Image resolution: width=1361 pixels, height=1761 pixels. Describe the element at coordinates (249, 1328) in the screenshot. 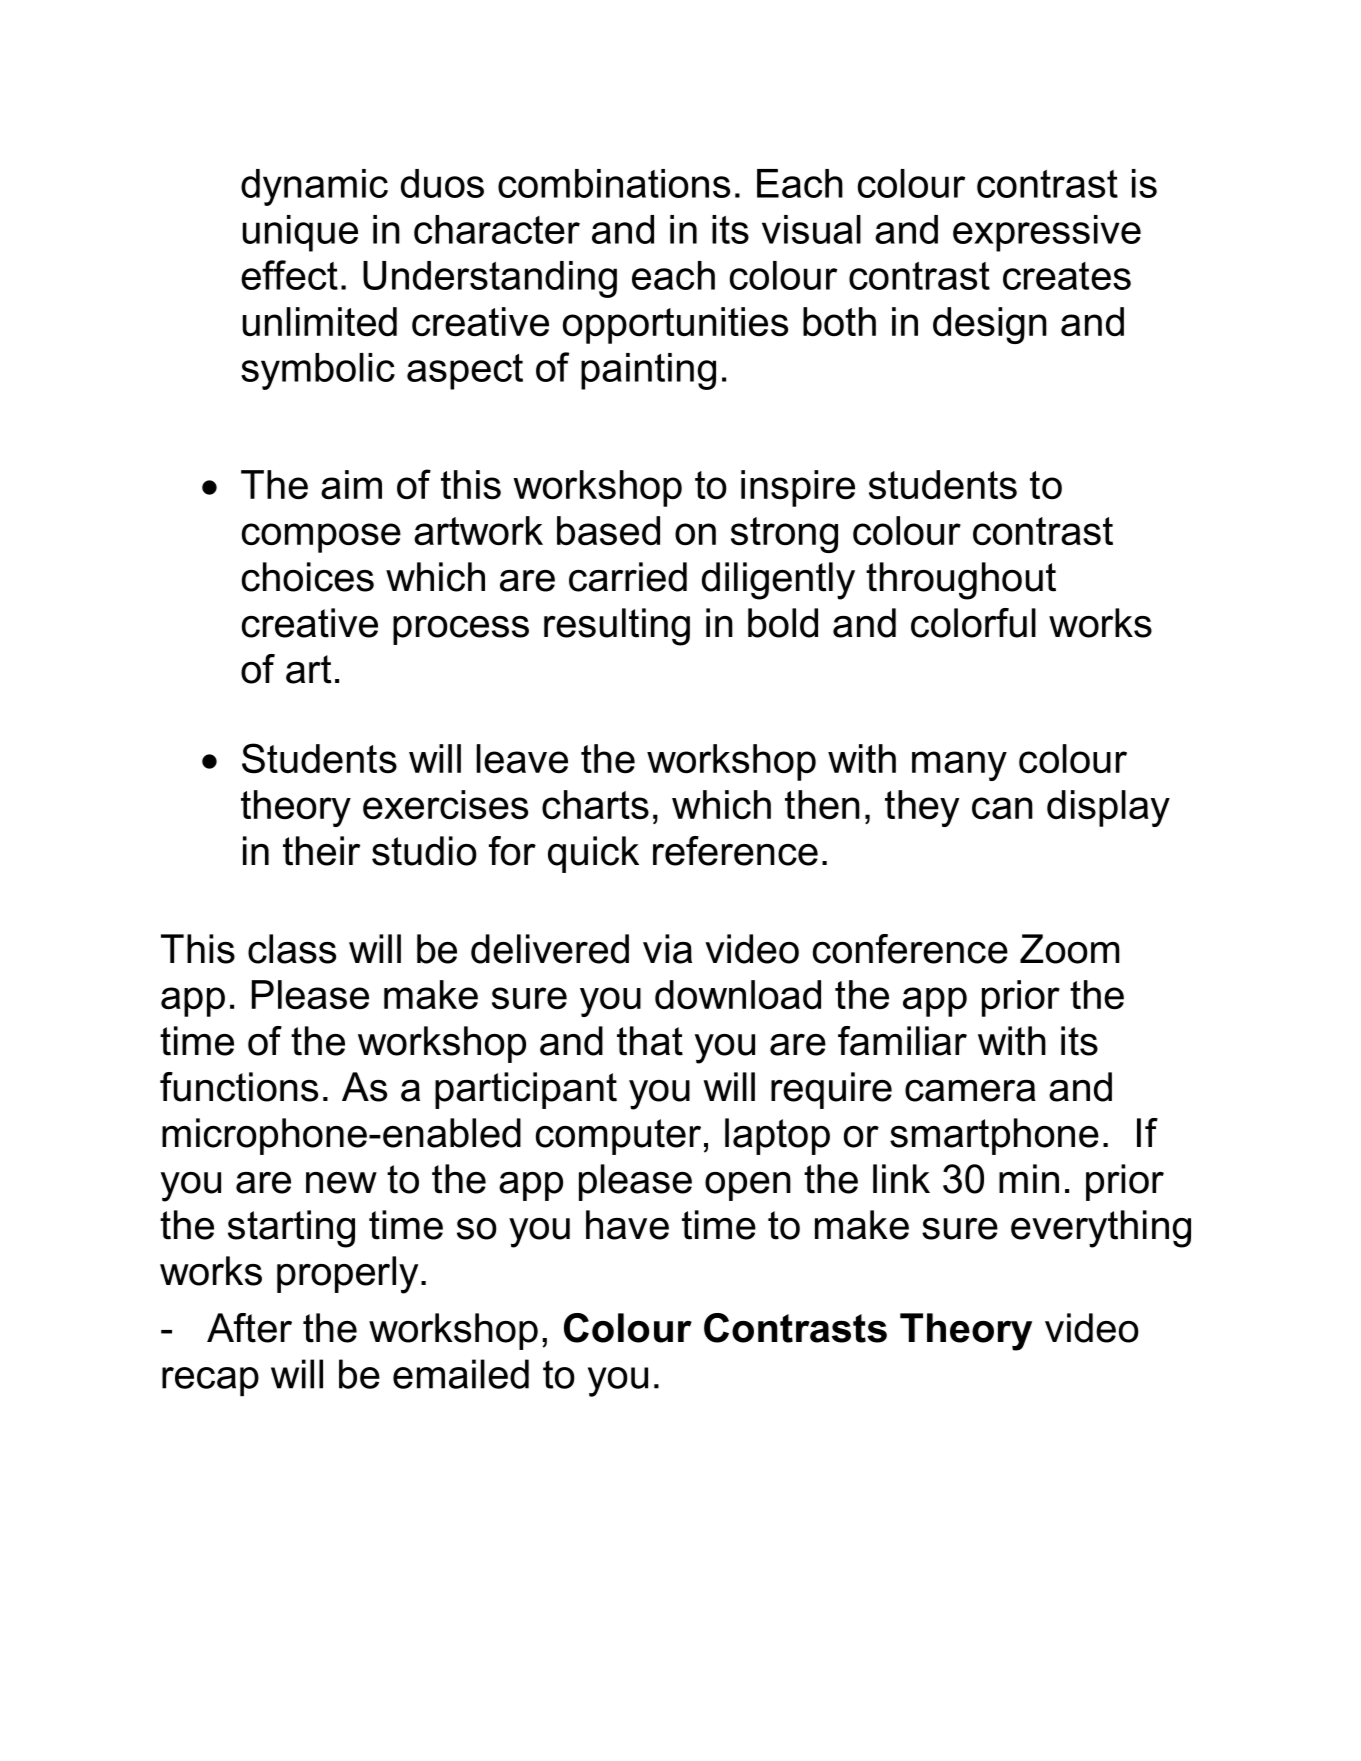

I see `After` at that location.
